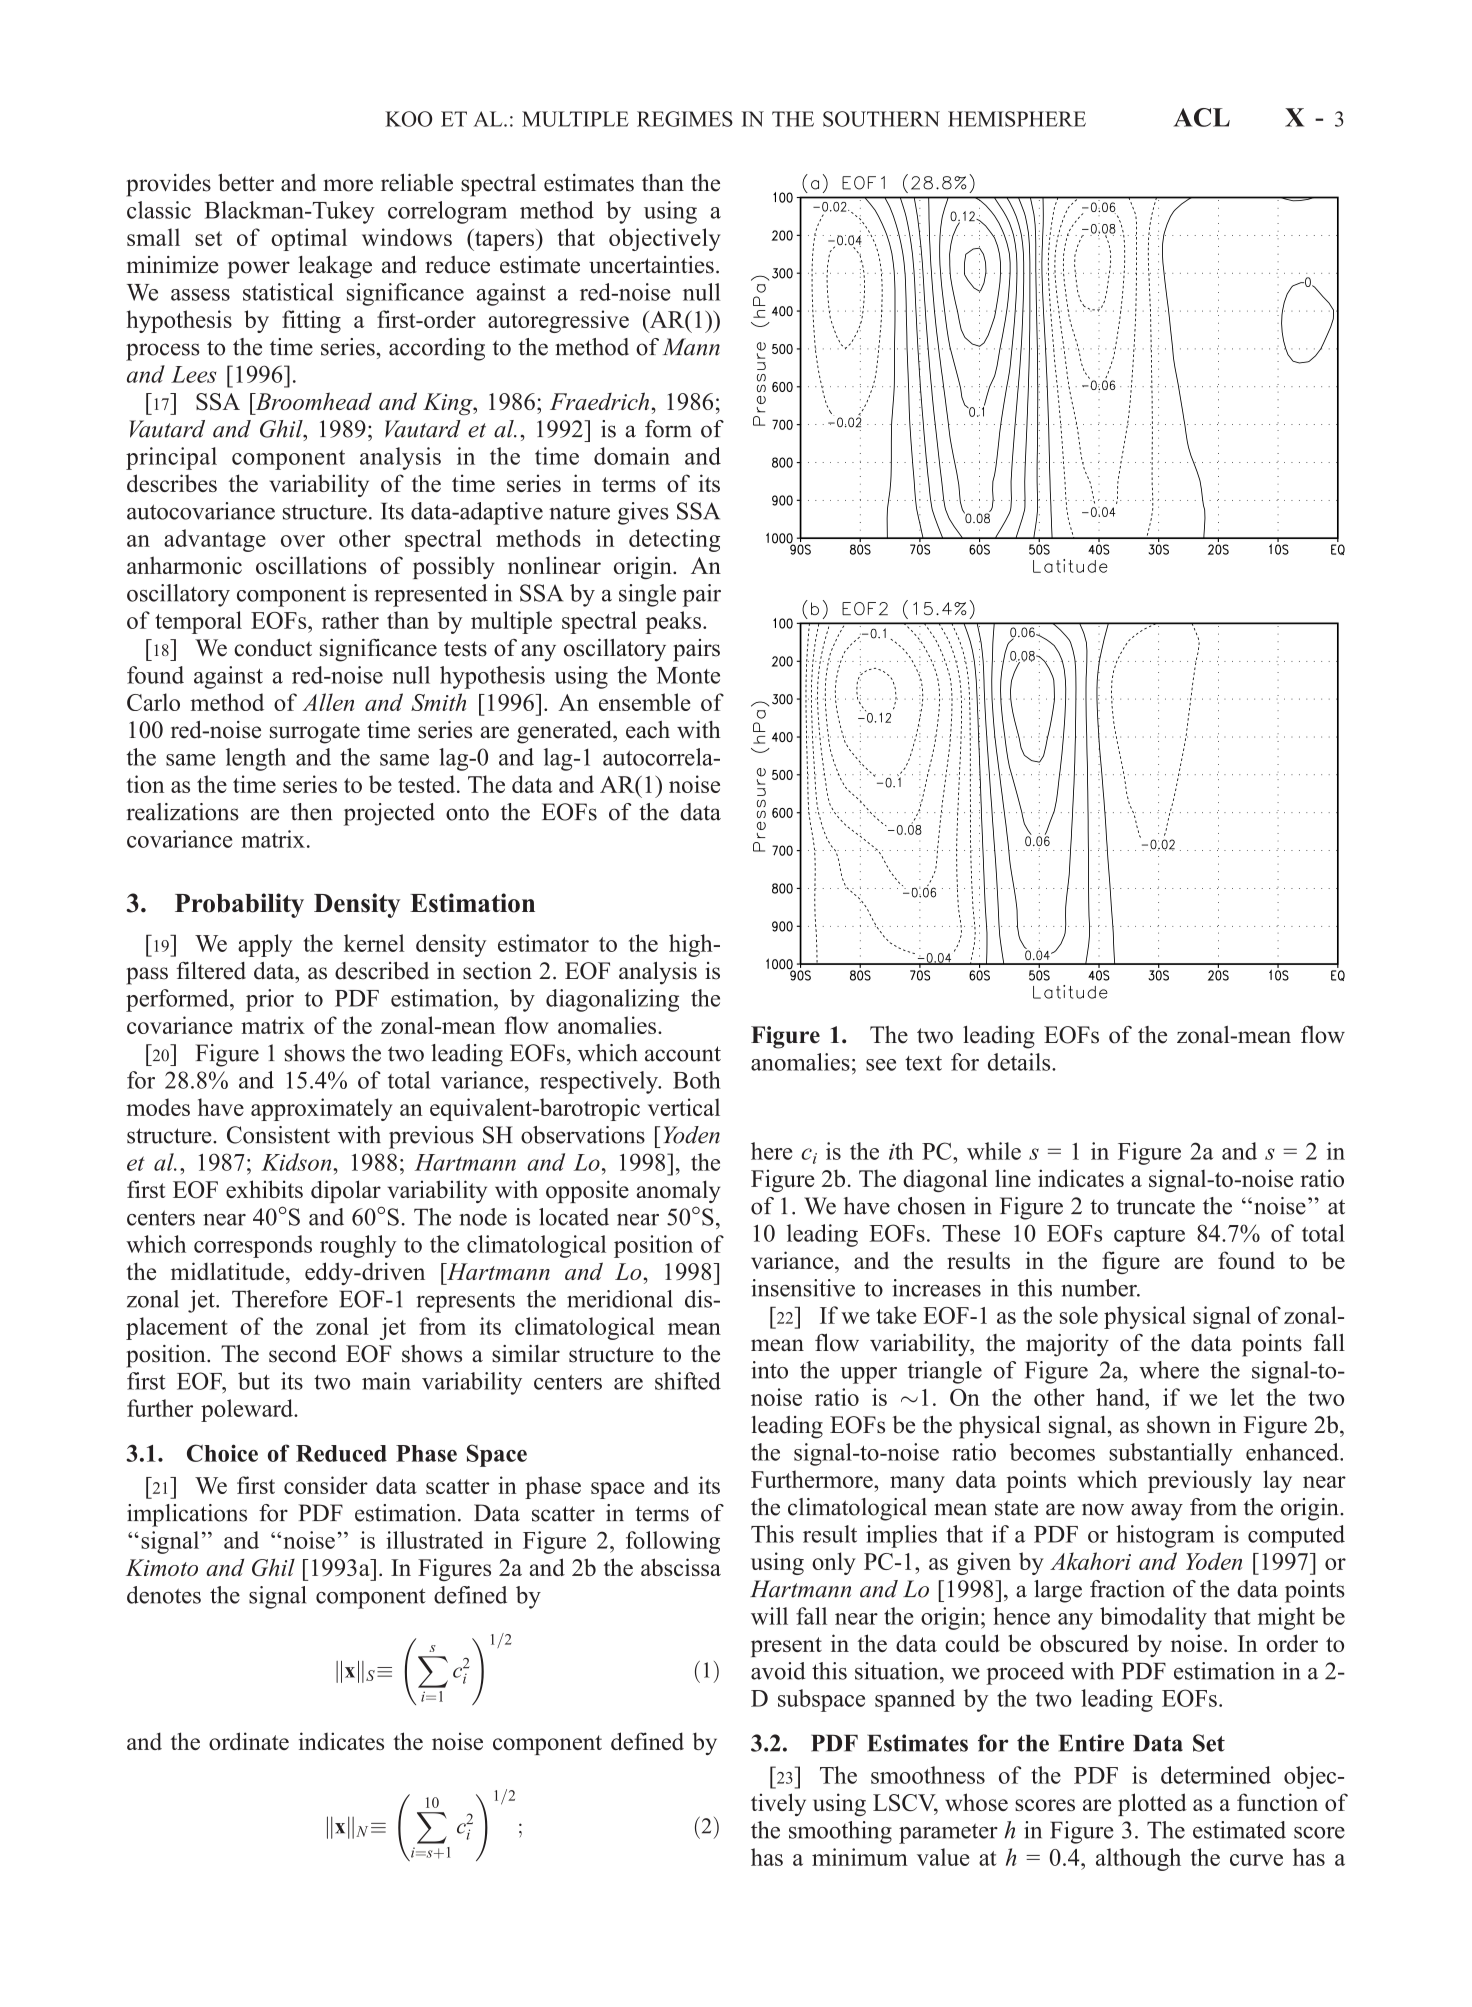 The height and width of the document is (2007, 1472). What do you see at coordinates (246, 183) in the document?
I see `better` at bounding box center [246, 183].
